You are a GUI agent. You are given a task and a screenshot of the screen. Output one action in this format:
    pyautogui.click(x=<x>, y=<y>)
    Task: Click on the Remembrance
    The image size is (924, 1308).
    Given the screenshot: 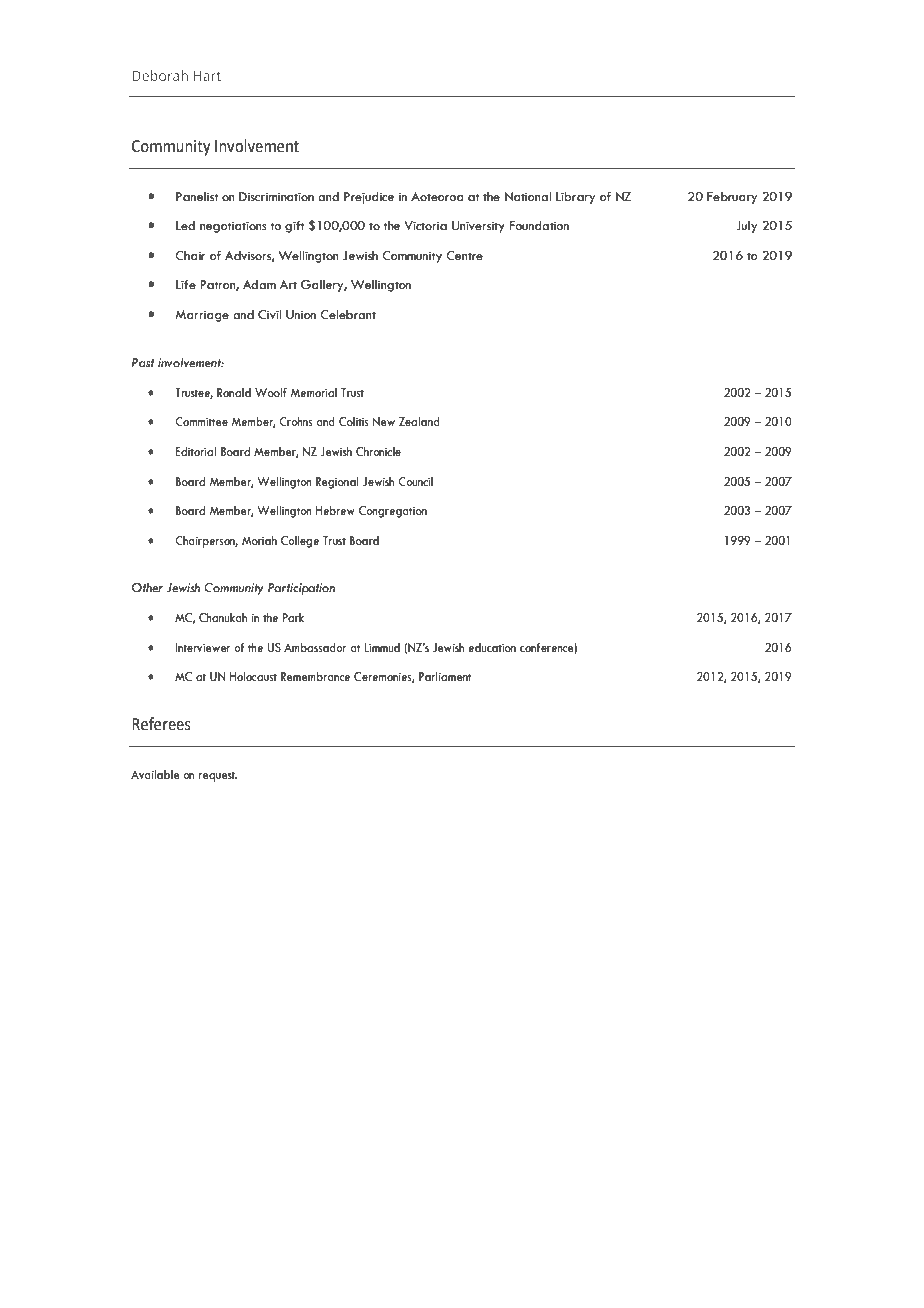 What is the action you would take?
    pyautogui.click(x=315, y=677)
